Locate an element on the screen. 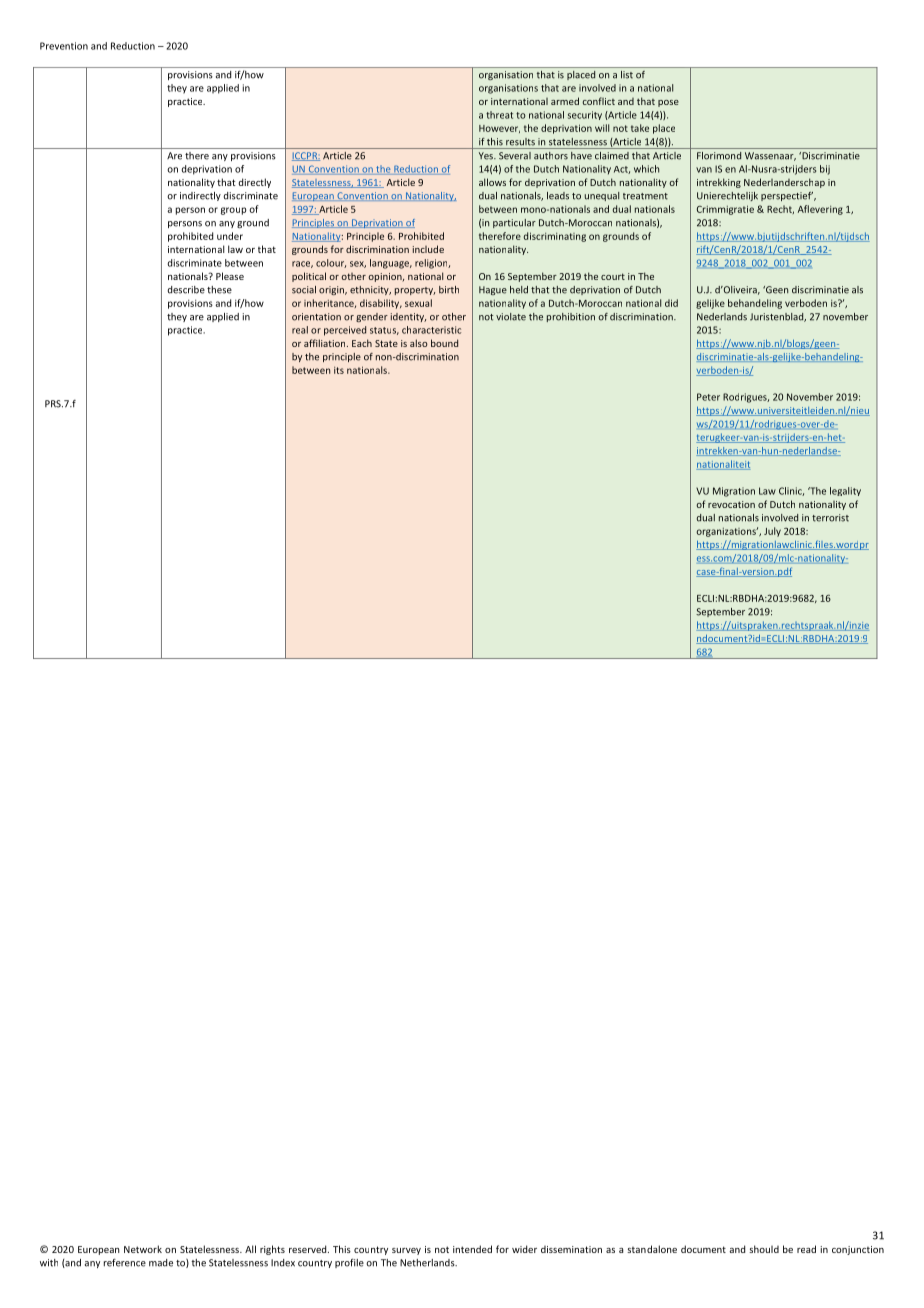  Prevention is located at coordinates (64, 46).
